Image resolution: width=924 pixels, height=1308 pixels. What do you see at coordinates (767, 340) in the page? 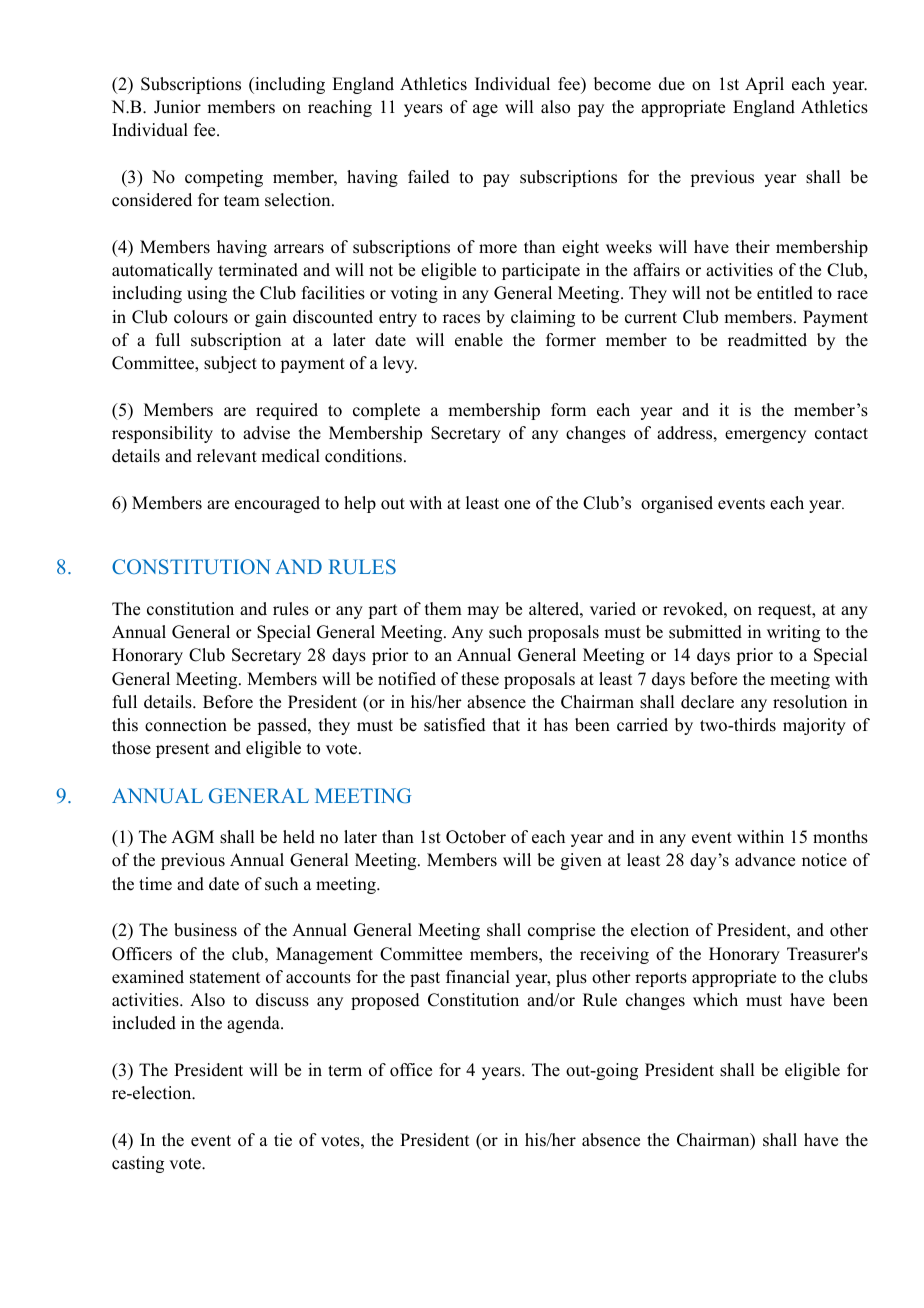
I see `readmitted` at bounding box center [767, 340].
